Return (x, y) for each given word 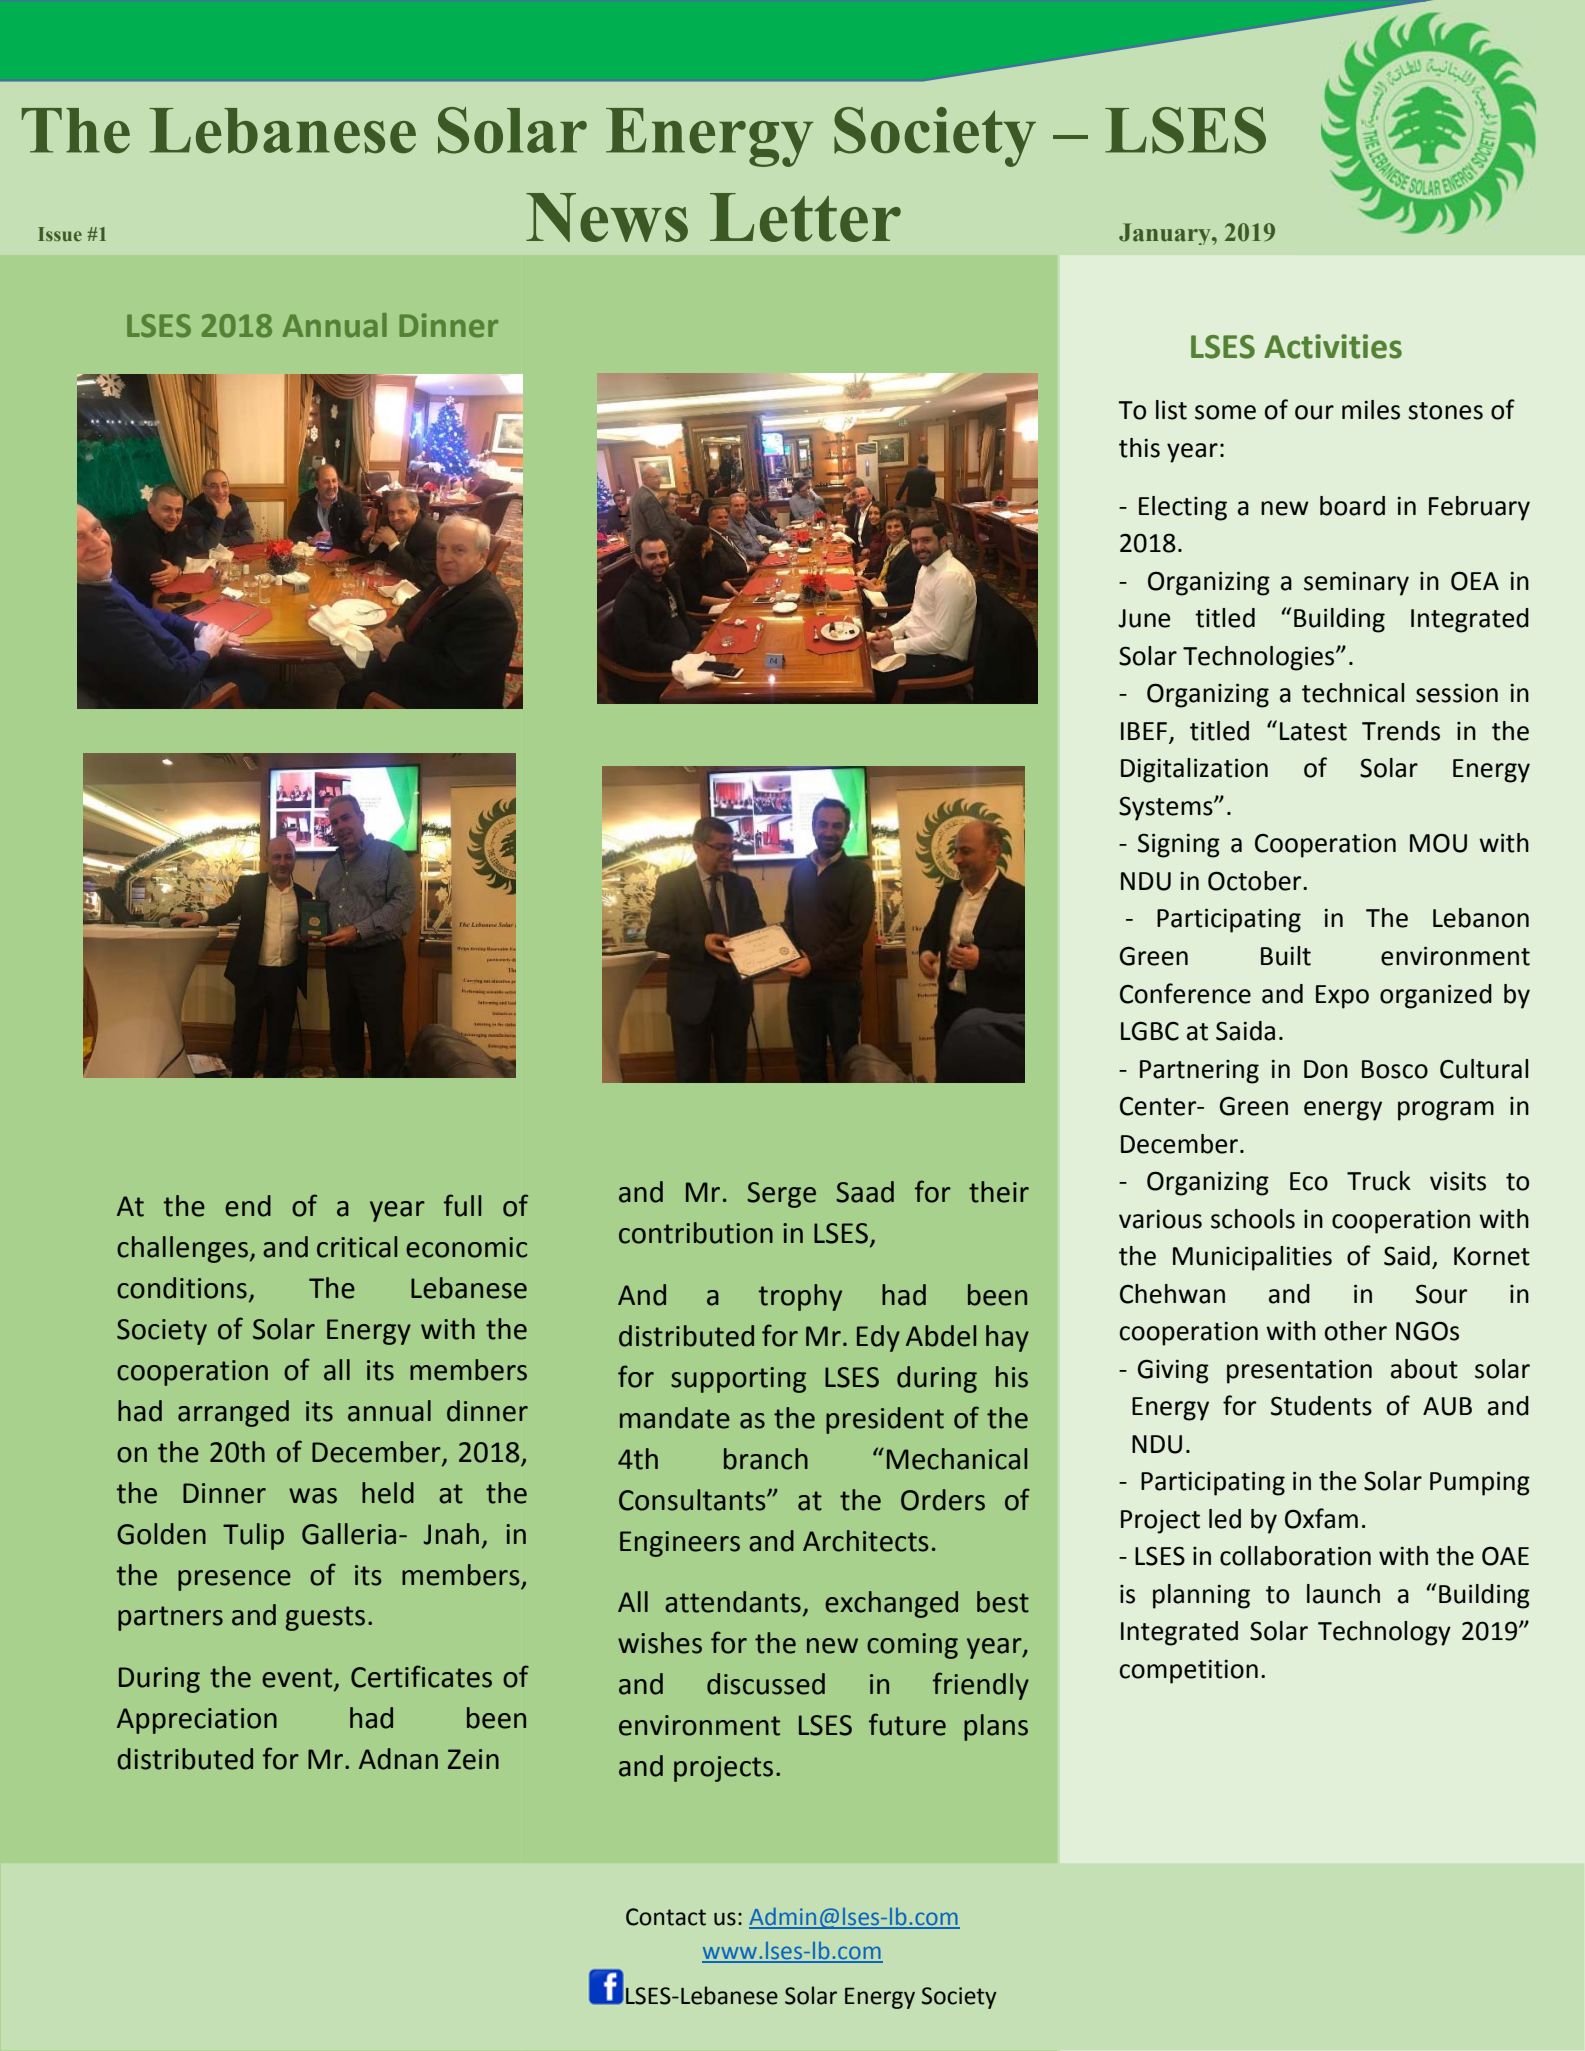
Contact (666, 1917)
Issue (60, 234)
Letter (805, 217)
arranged (233, 1413)
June (1144, 618)
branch (766, 1459)
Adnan (398, 1759)
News (607, 217)
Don (1326, 1069)
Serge (781, 1195)
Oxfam (1321, 1518)
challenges (182, 1249)
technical (1353, 693)
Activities (1333, 346)
